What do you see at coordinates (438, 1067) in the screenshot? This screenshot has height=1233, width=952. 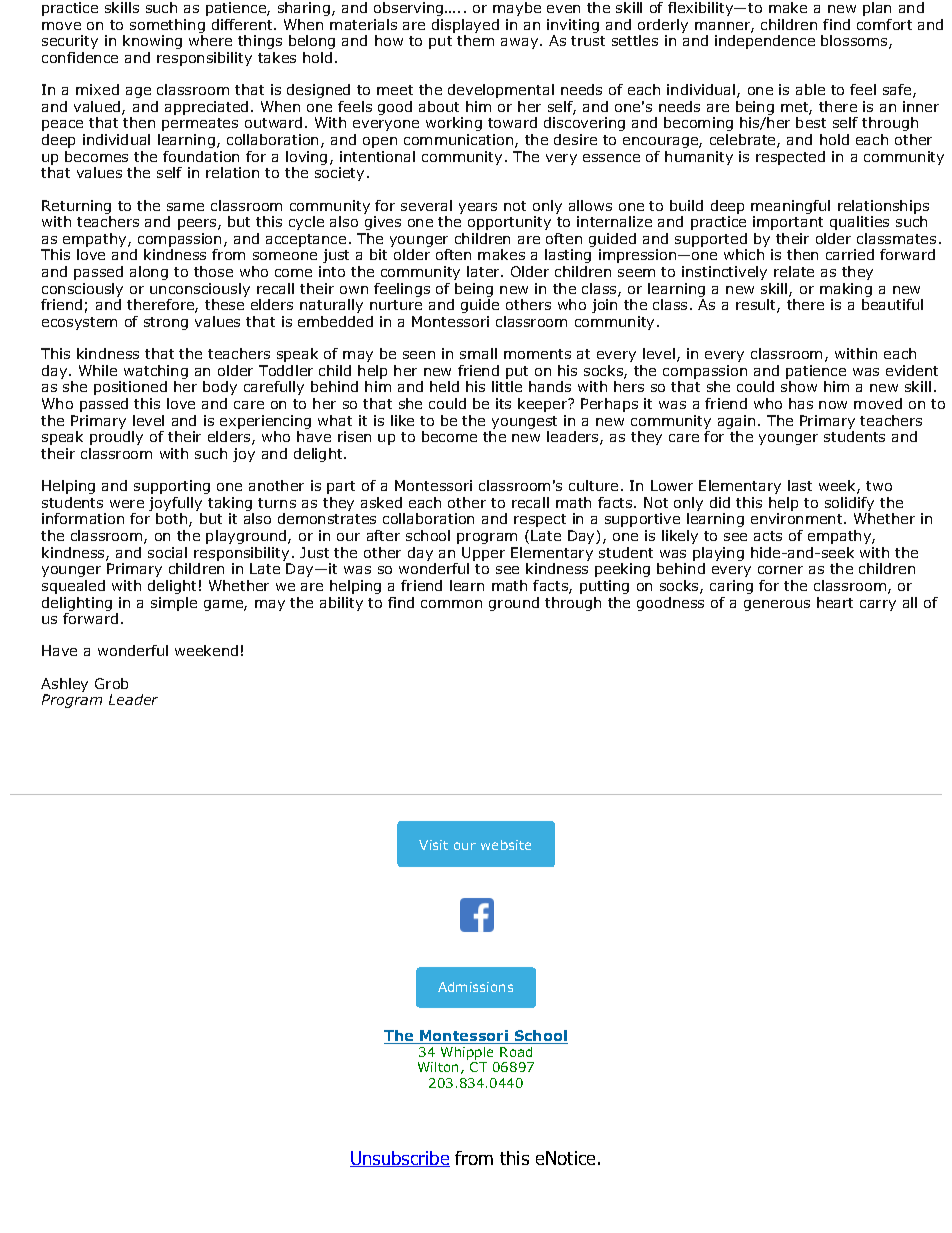 I see `Wilton` at bounding box center [438, 1067].
